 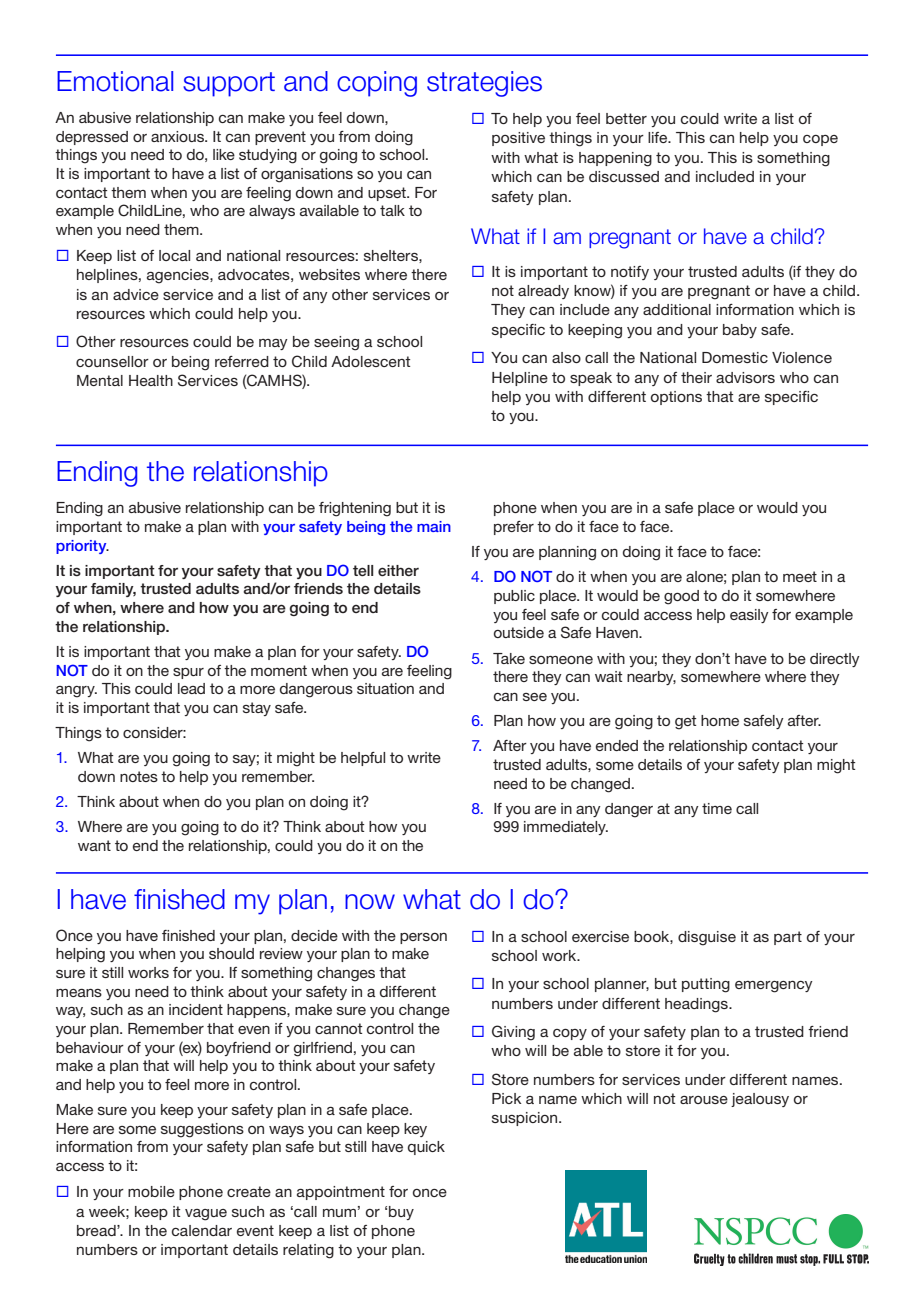 What do you see at coordinates (178, 136) in the screenshot?
I see `anxious` at bounding box center [178, 136].
